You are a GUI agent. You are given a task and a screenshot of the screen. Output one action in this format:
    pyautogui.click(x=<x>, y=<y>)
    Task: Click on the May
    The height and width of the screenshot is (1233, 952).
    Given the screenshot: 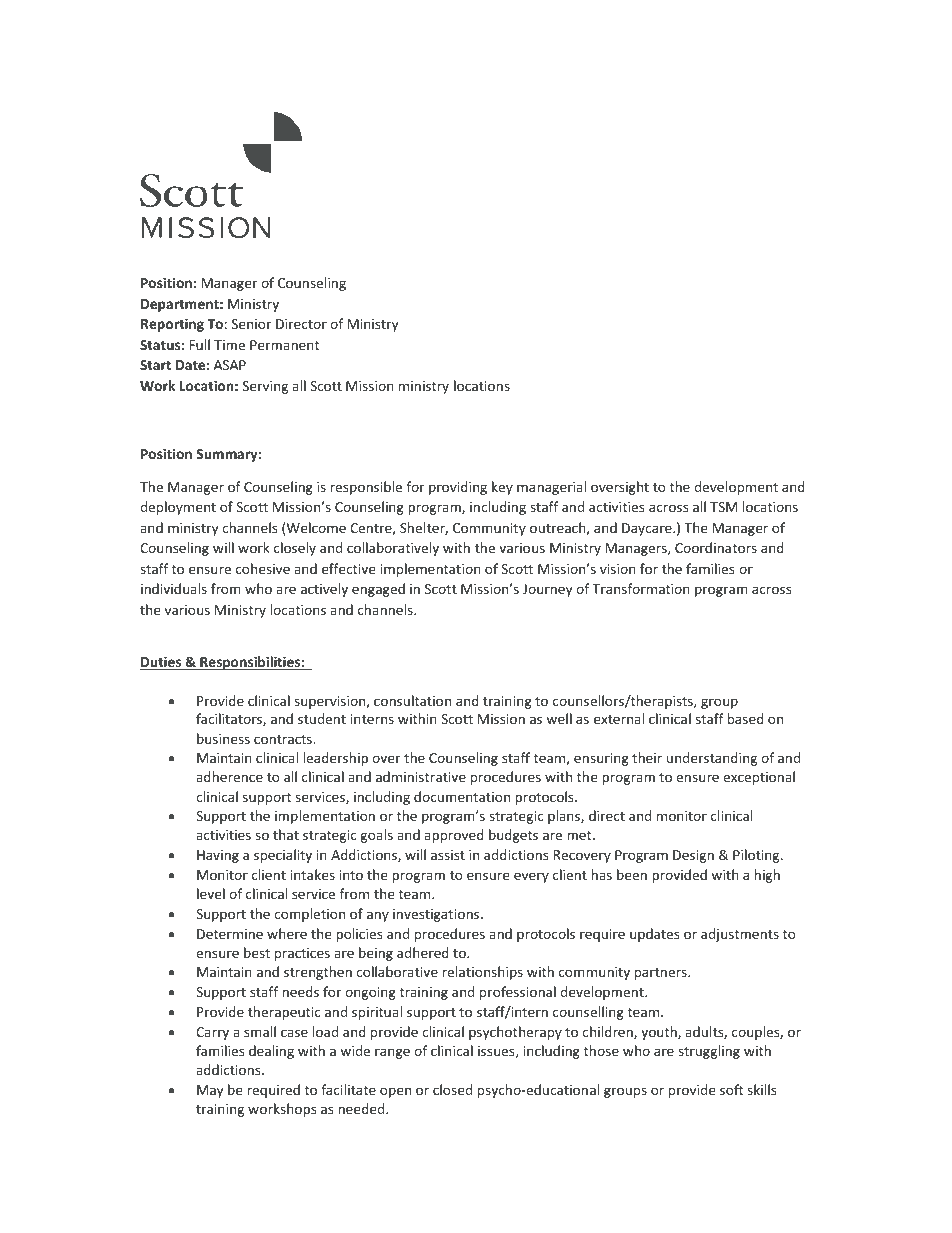 What is the action you would take?
    pyautogui.click(x=210, y=1091)
